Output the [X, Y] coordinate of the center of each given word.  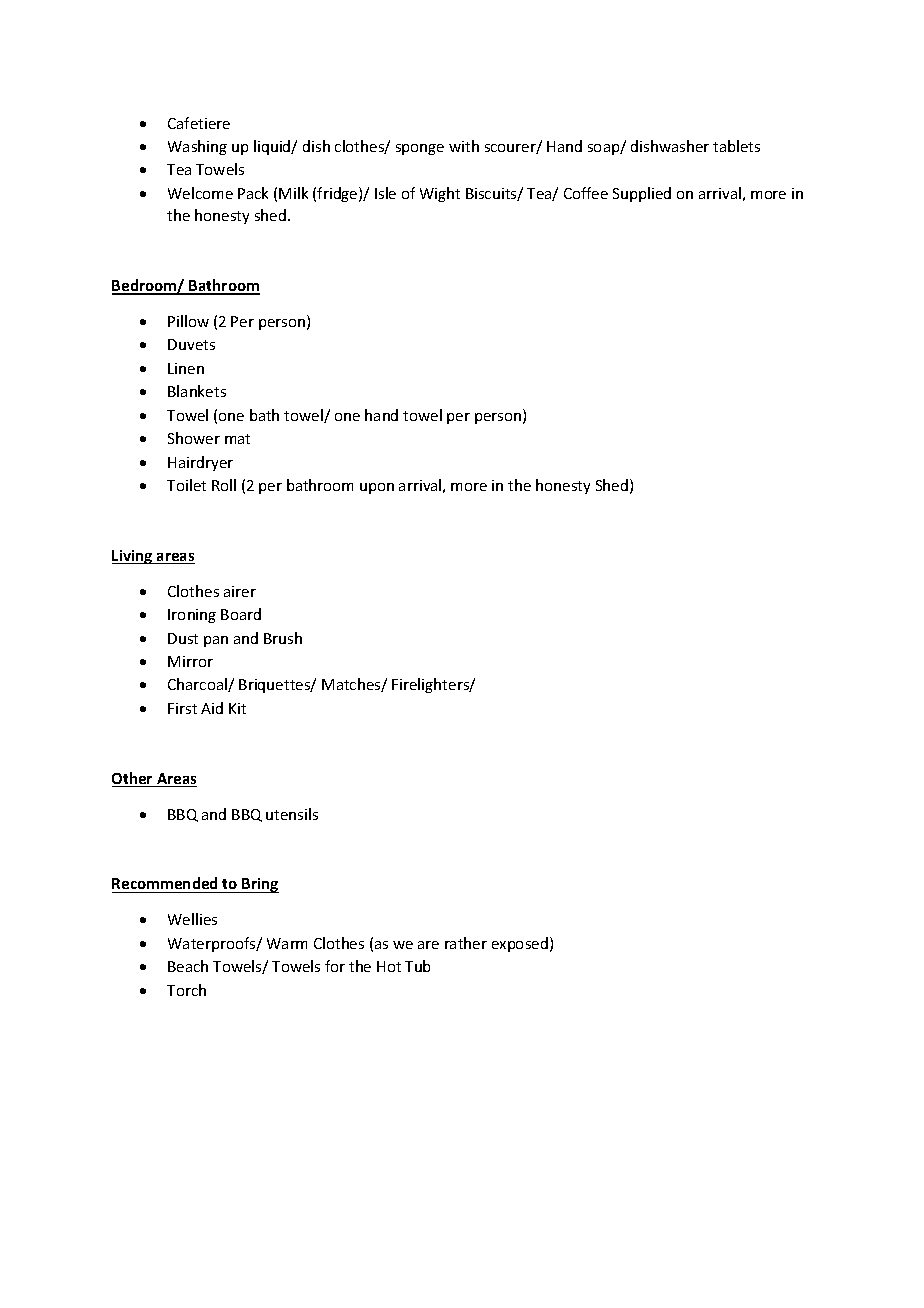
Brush [283, 638]
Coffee [586, 193]
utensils [292, 814]
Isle [385, 193]
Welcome [200, 193]
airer [240, 591]
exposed [520, 944]
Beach [188, 966]
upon [377, 488]
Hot [389, 966]
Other [133, 779]
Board [241, 614]
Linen [186, 368]
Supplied [642, 194]
